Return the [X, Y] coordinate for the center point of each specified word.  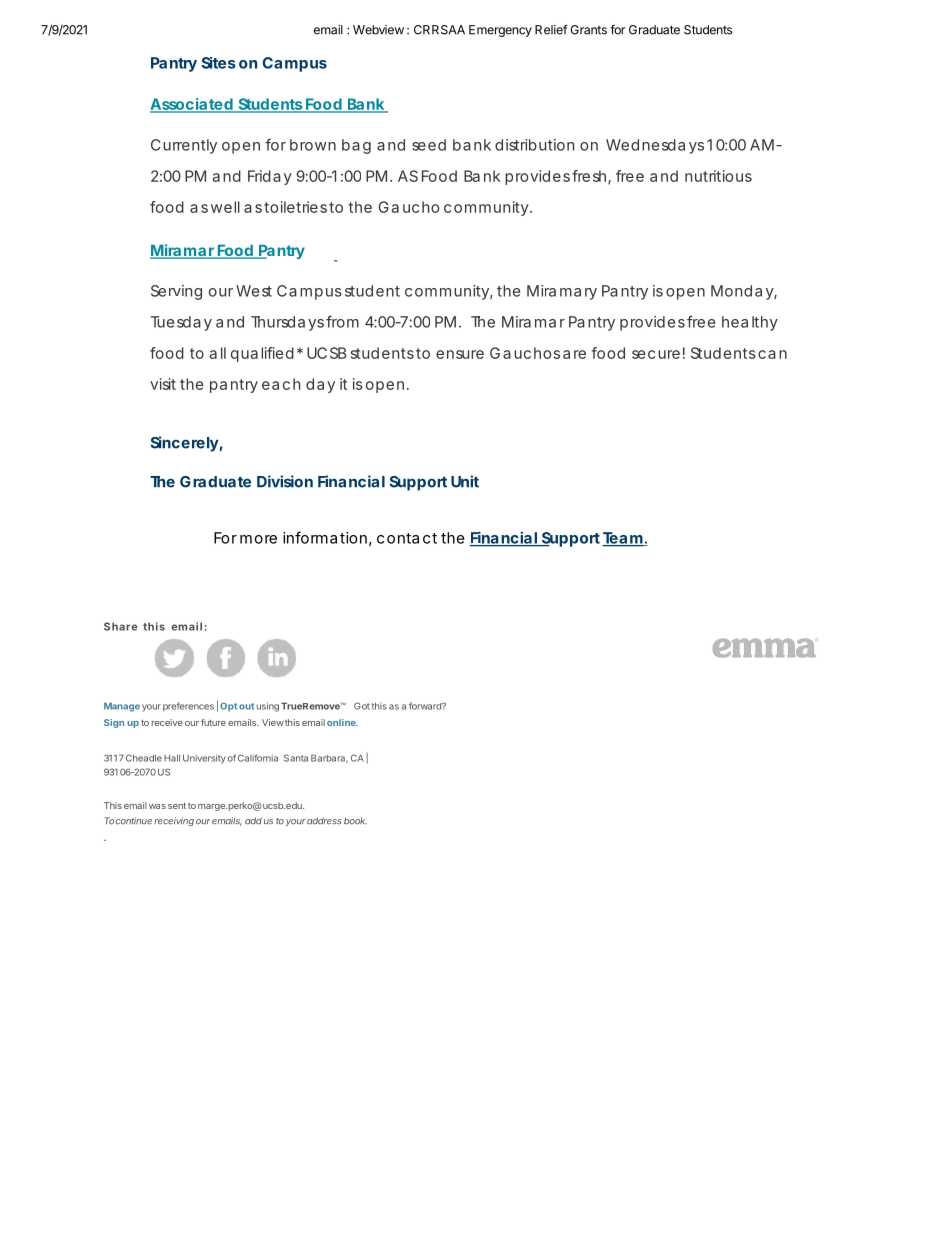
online [342, 722]
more [258, 539]
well [225, 207]
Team [623, 539]
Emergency [500, 31]
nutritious [718, 176]
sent [177, 805]
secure [656, 354]
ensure [460, 354]
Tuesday [181, 323]
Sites [218, 63]
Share [120, 626]
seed [429, 145]
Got [362, 706]
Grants [588, 30]
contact [407, 538]
